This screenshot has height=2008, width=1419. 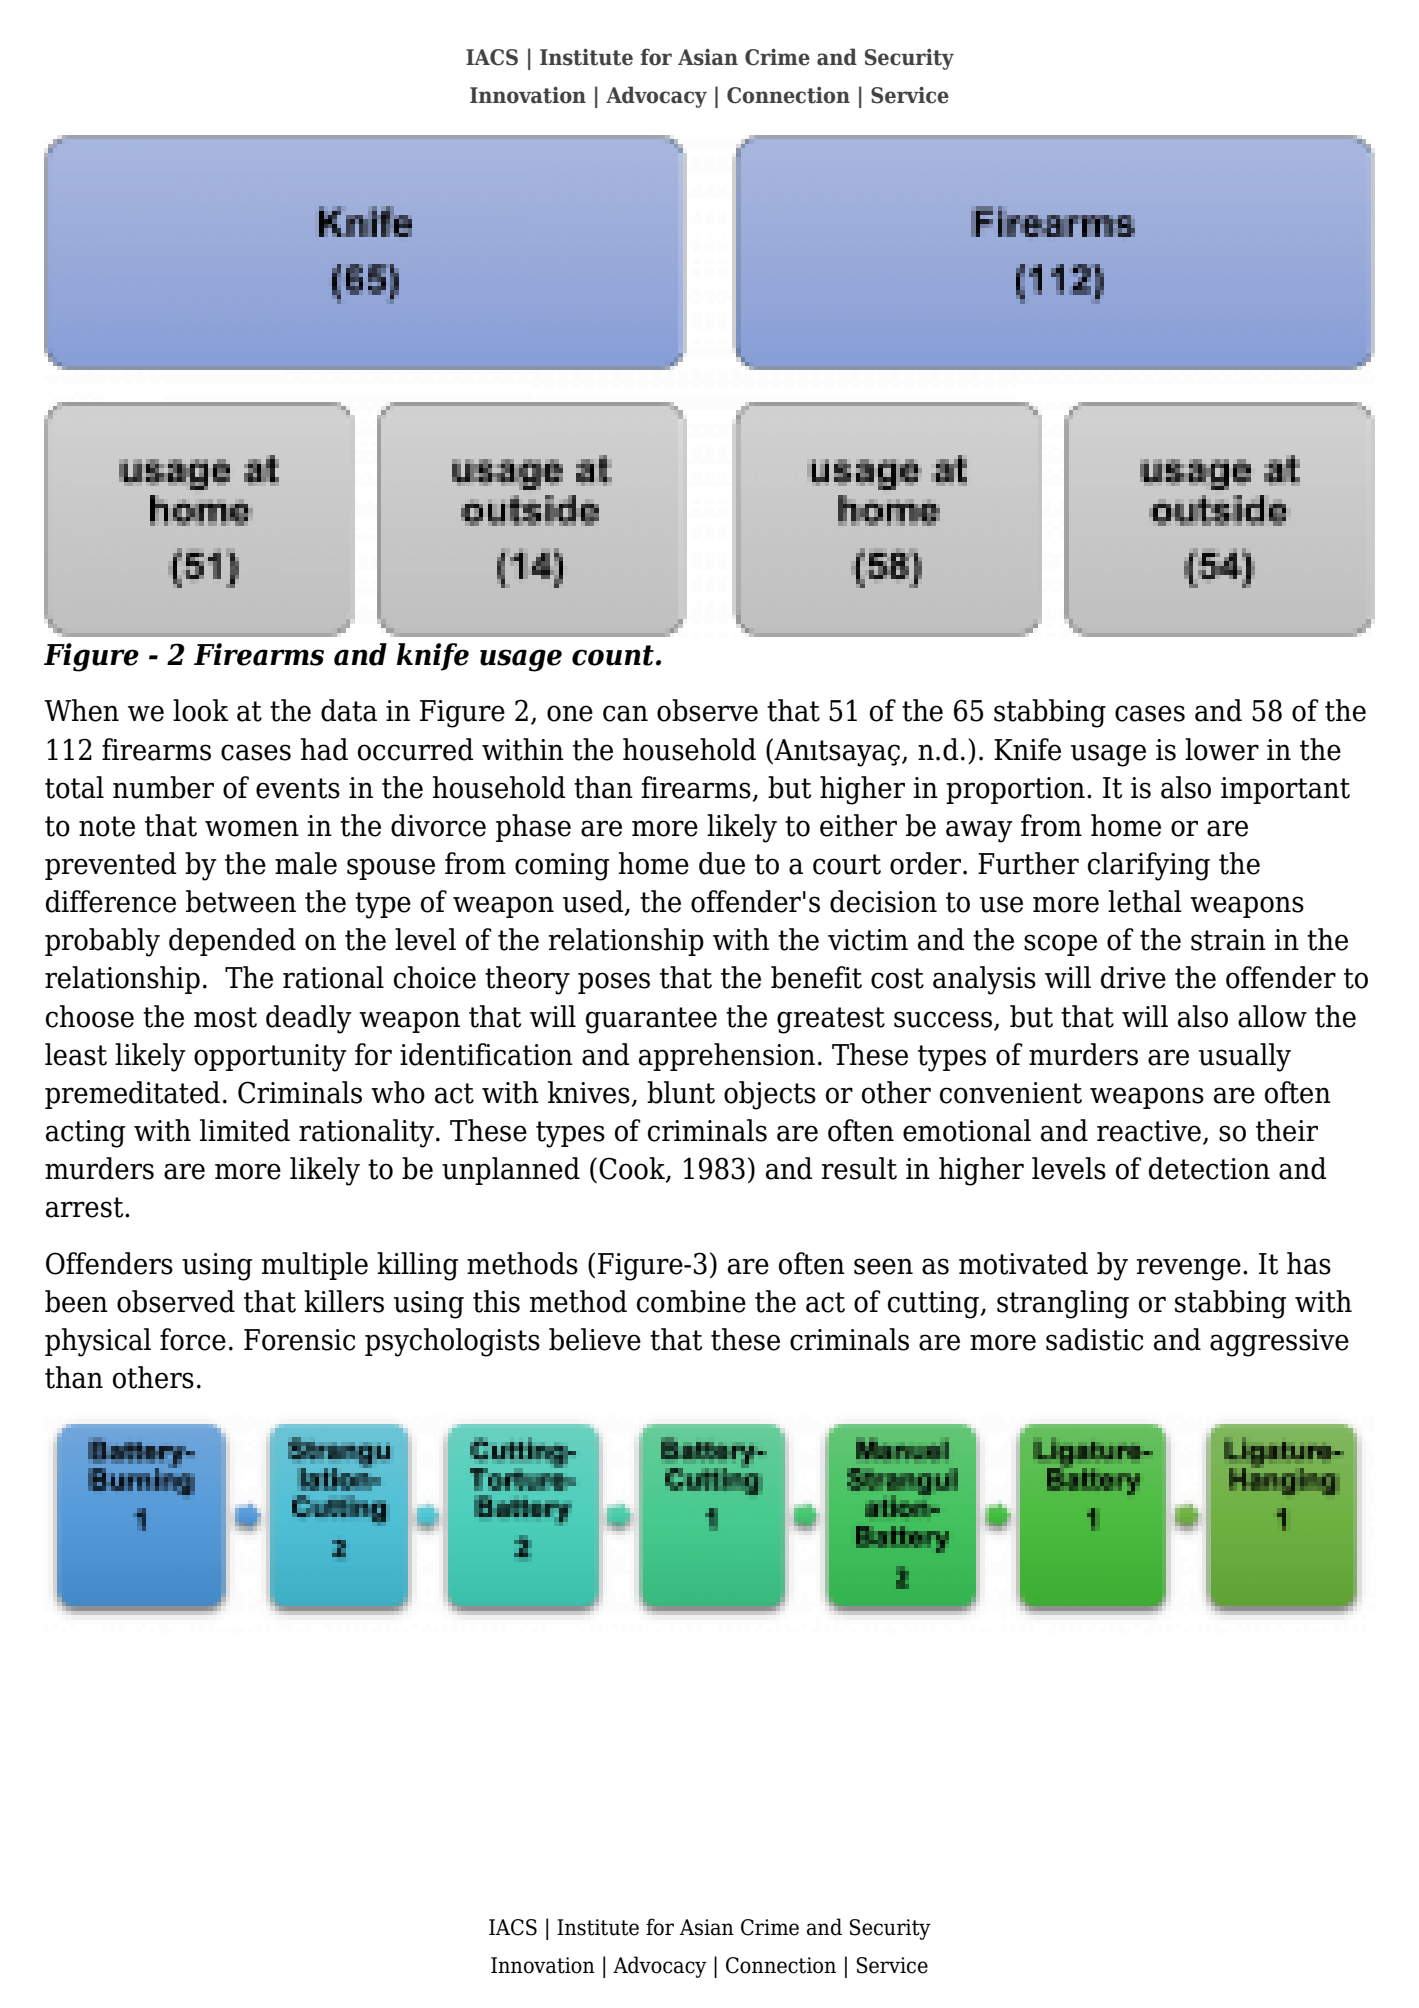 I want to click on most, so click(x=225, y=1017).
